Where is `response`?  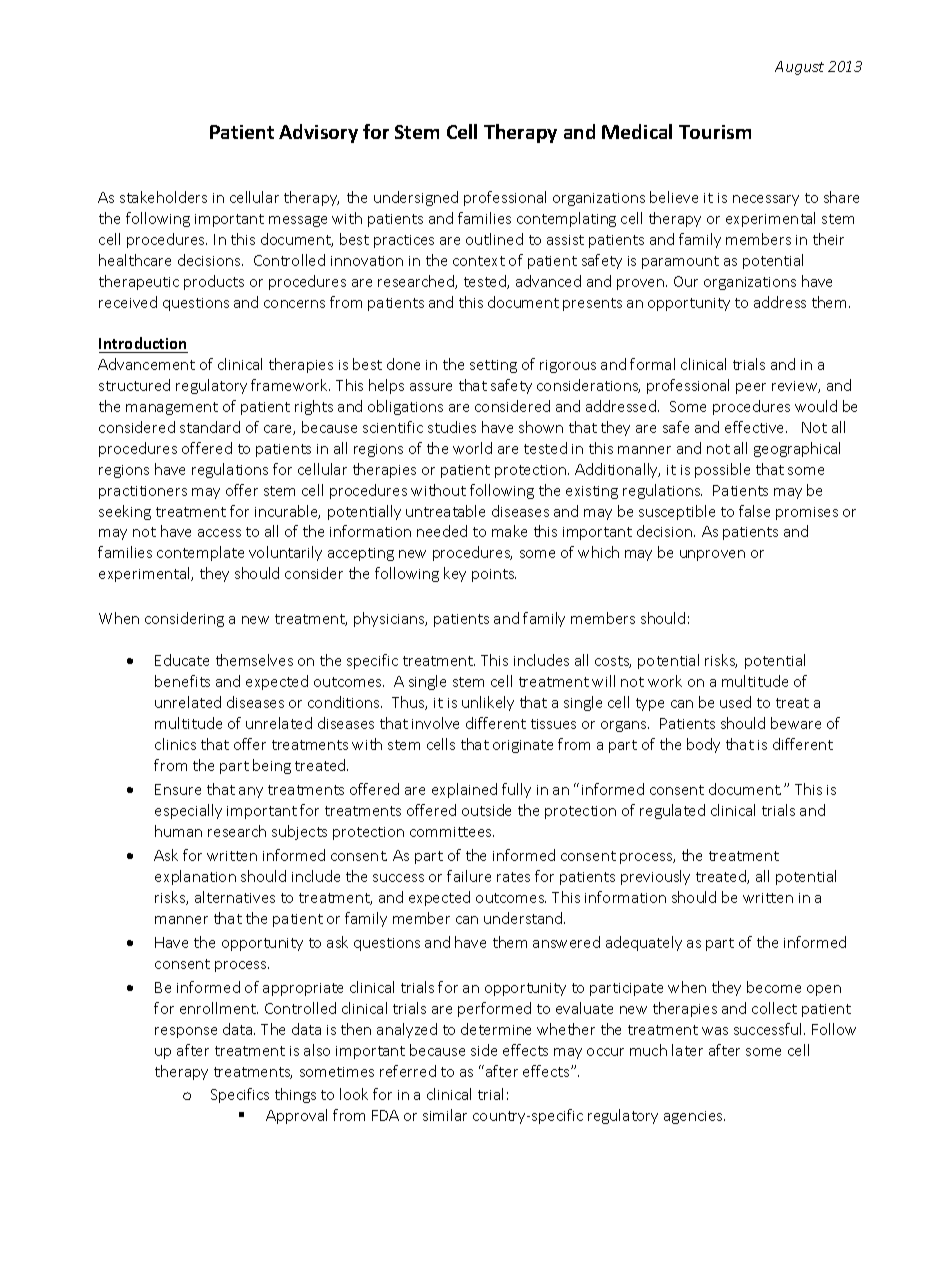 response is located at coordinates (186, 1032).
